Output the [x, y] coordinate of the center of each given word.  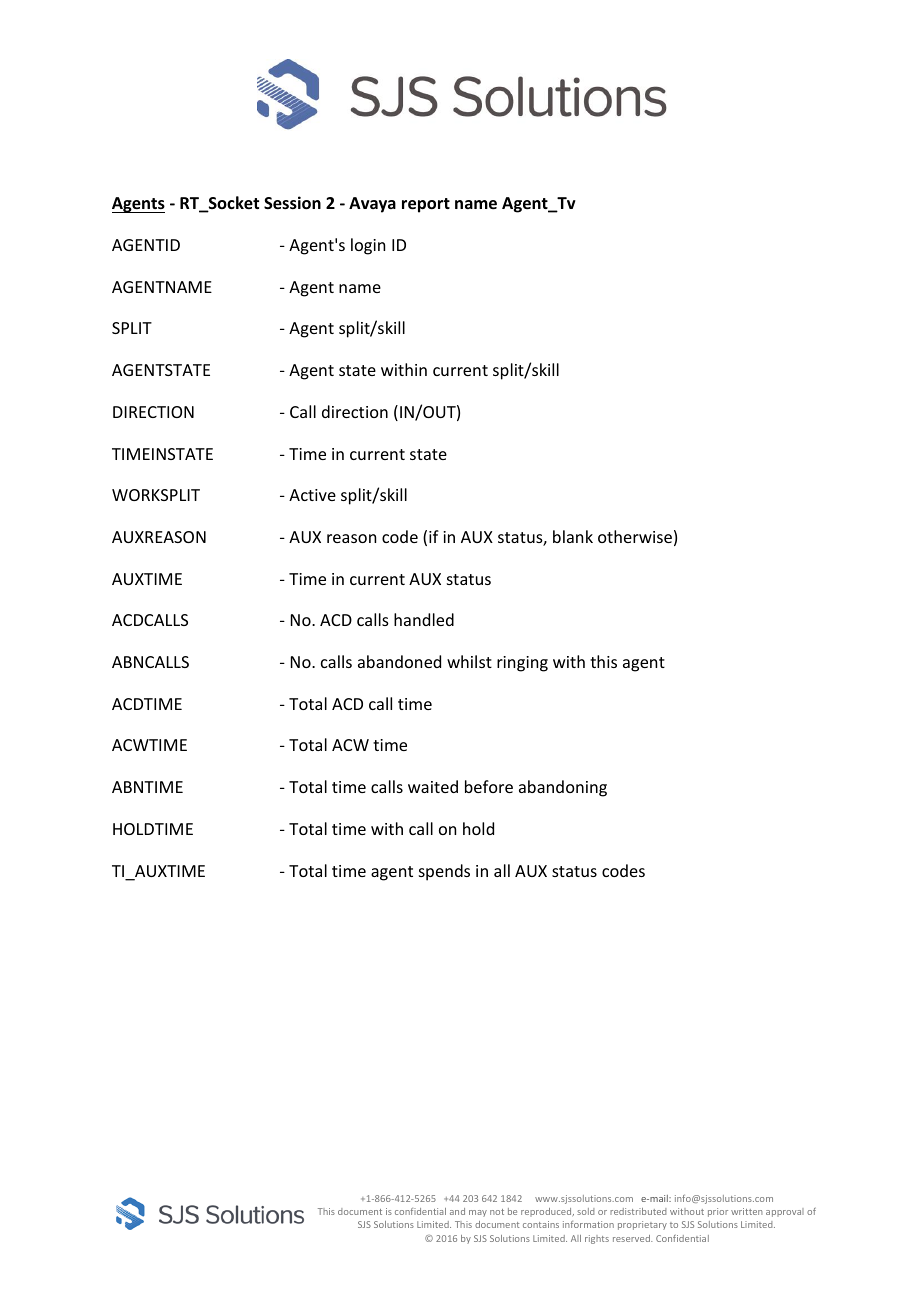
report [426, 205]
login [368, 246]
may [478, 1213]
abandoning [563, 788]
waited [433, 786]
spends [444, 872]
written [747, 1211]
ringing [522, 664]
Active [312, 495]
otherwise [635, 536]
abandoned [399, 661]
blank [573, 536]
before [489, 786]
